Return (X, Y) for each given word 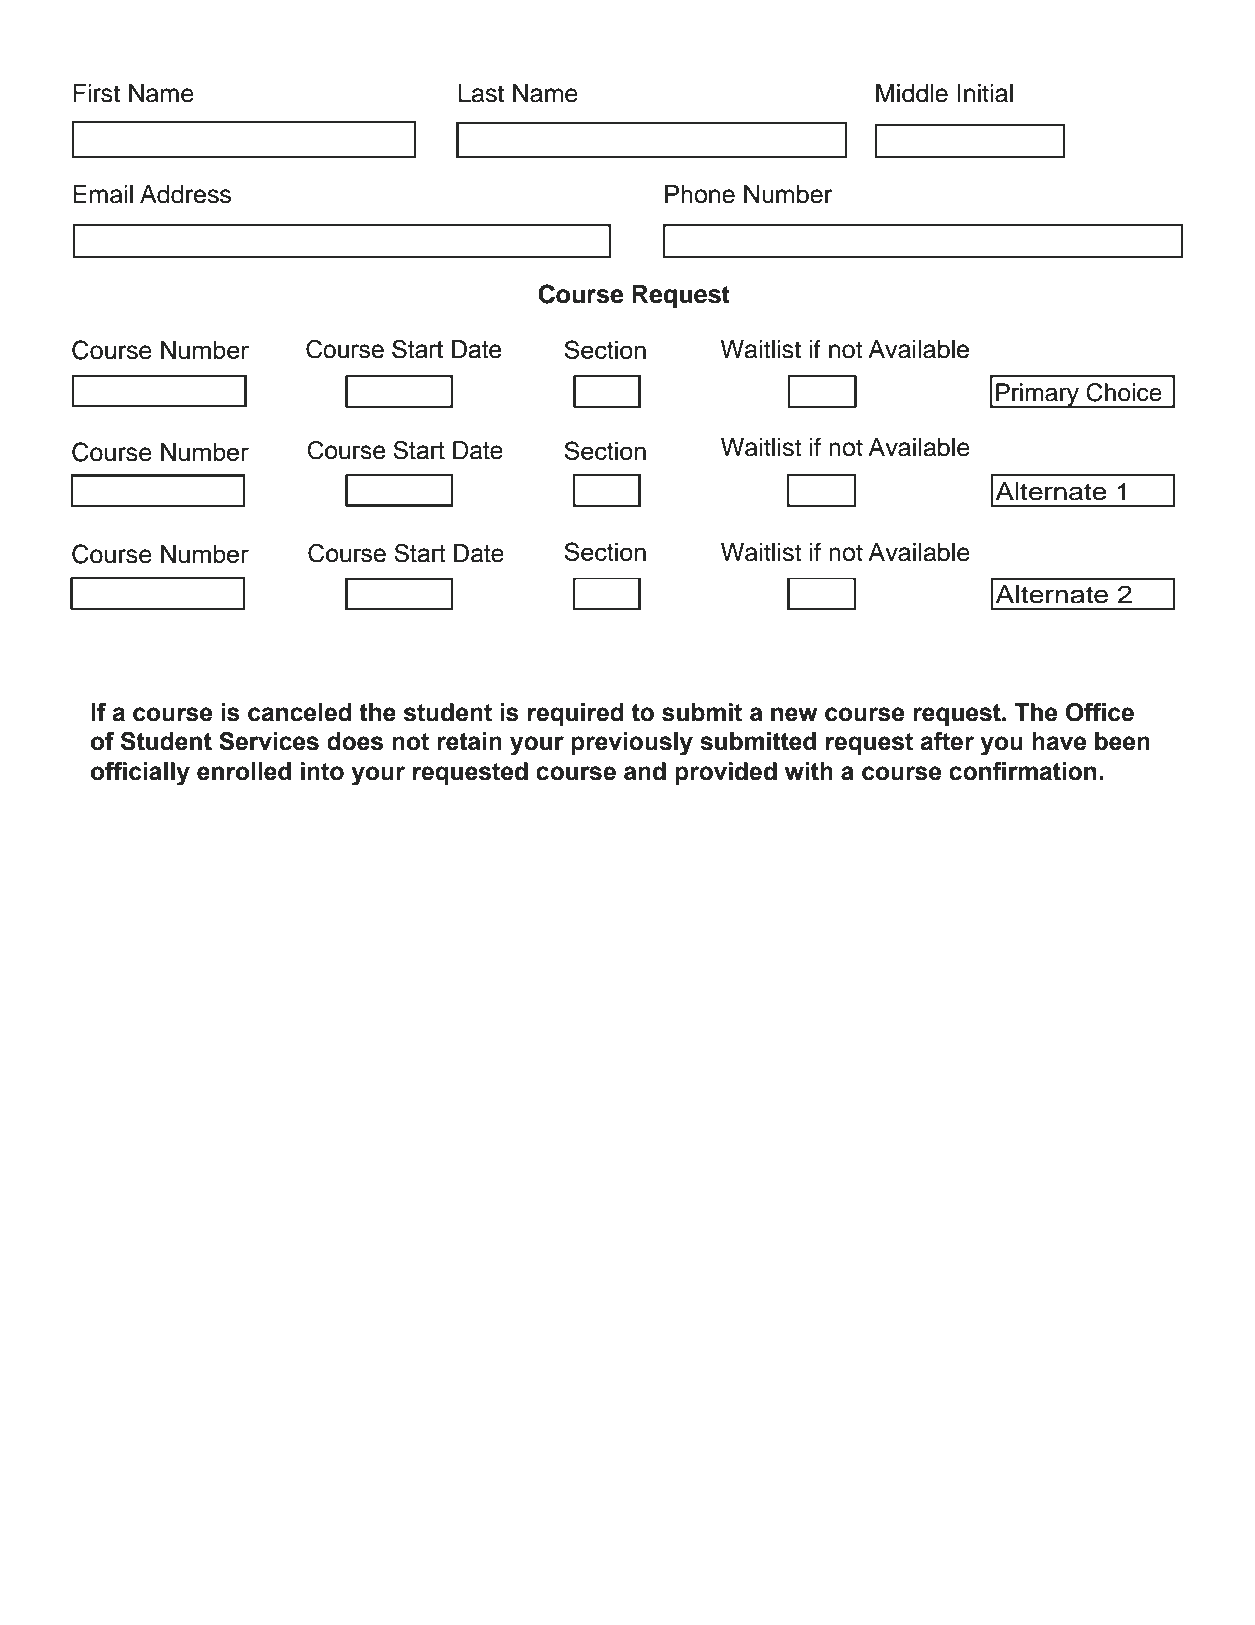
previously (632, 744)
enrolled (244, 771)
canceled (300, 712)
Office (1100, 712)
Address (185, 194)
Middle (912, 93)
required (576, 714)
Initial (985, 93)
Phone (700, 194)
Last (481, 93)
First (96, 93)
